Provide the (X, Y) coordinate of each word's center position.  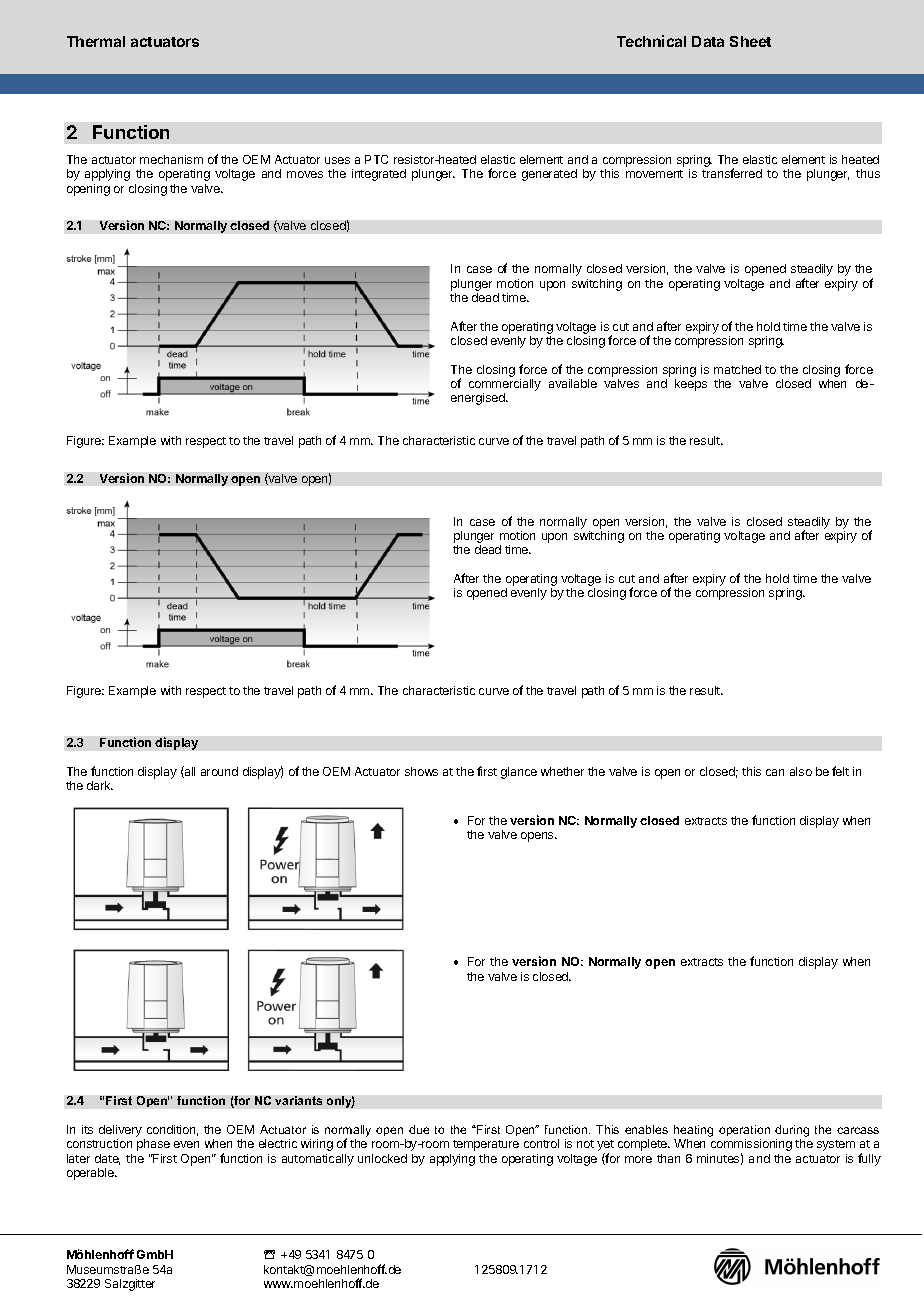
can (775, 772)
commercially (505, 385)
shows (421, 771)
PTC (376, 159)
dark (100, 785)
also (801, 771)
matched (737, 369)
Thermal (96, 41)
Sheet (750, 41)
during (792, 1132)
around (219, 771)
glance (519, 773)
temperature (486, 1145)
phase (153, 1145)
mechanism (171, 159)
